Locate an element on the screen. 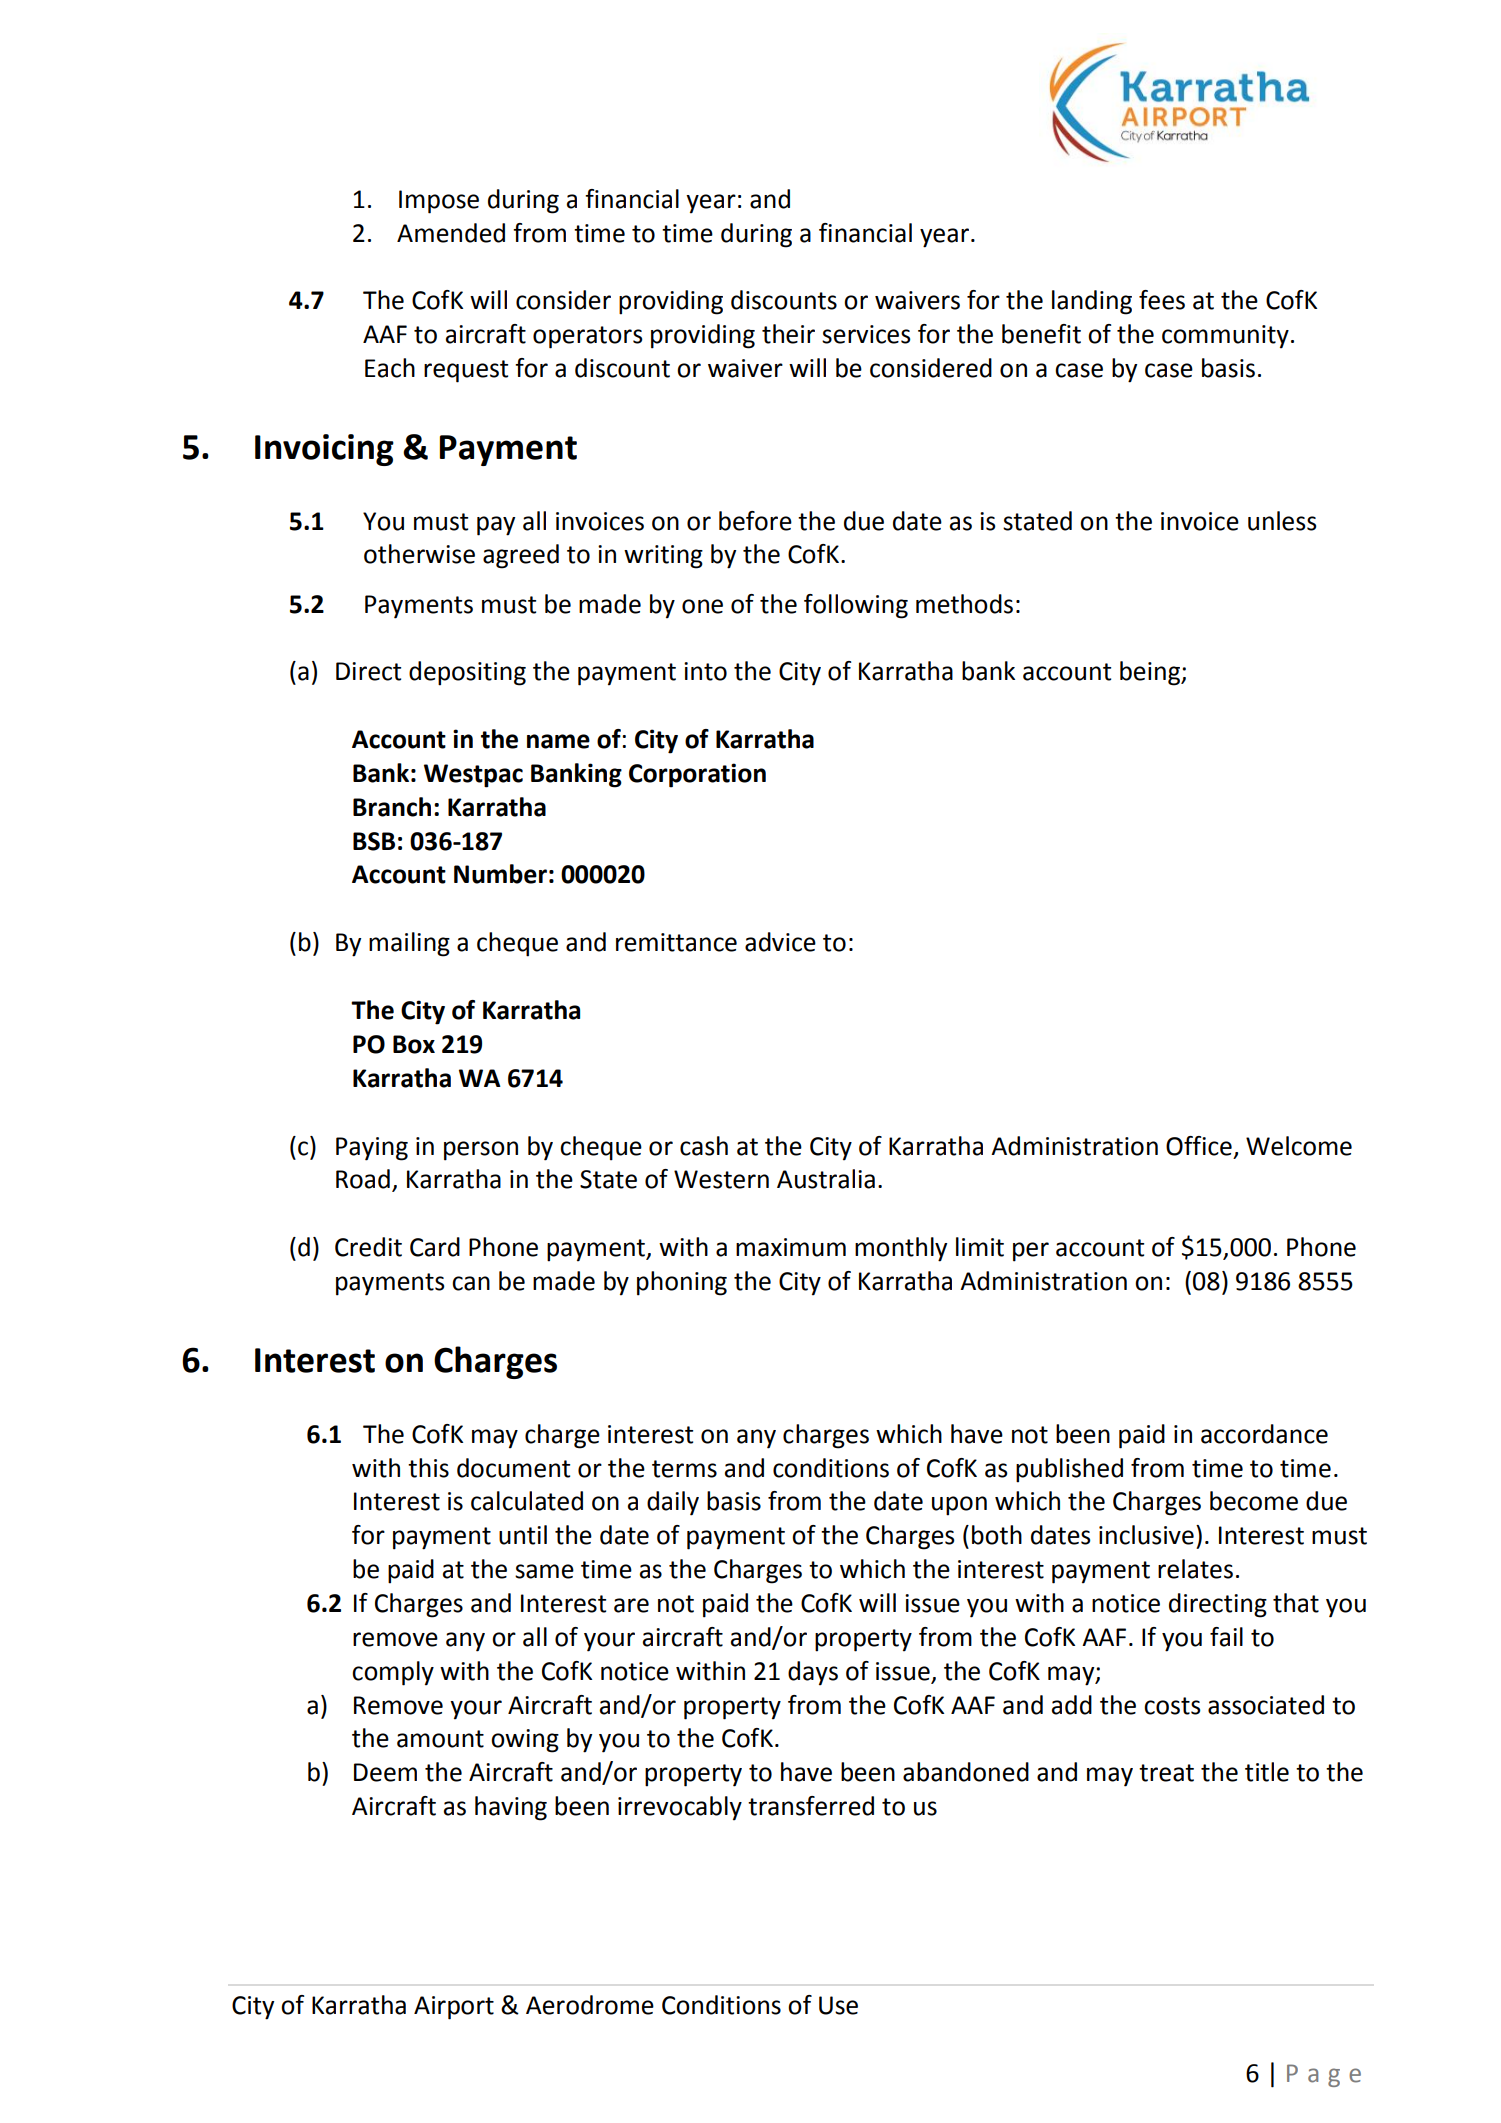 The width and height of the screenshot is (1501, 2123). this is located at coordinates (428, 1468).
